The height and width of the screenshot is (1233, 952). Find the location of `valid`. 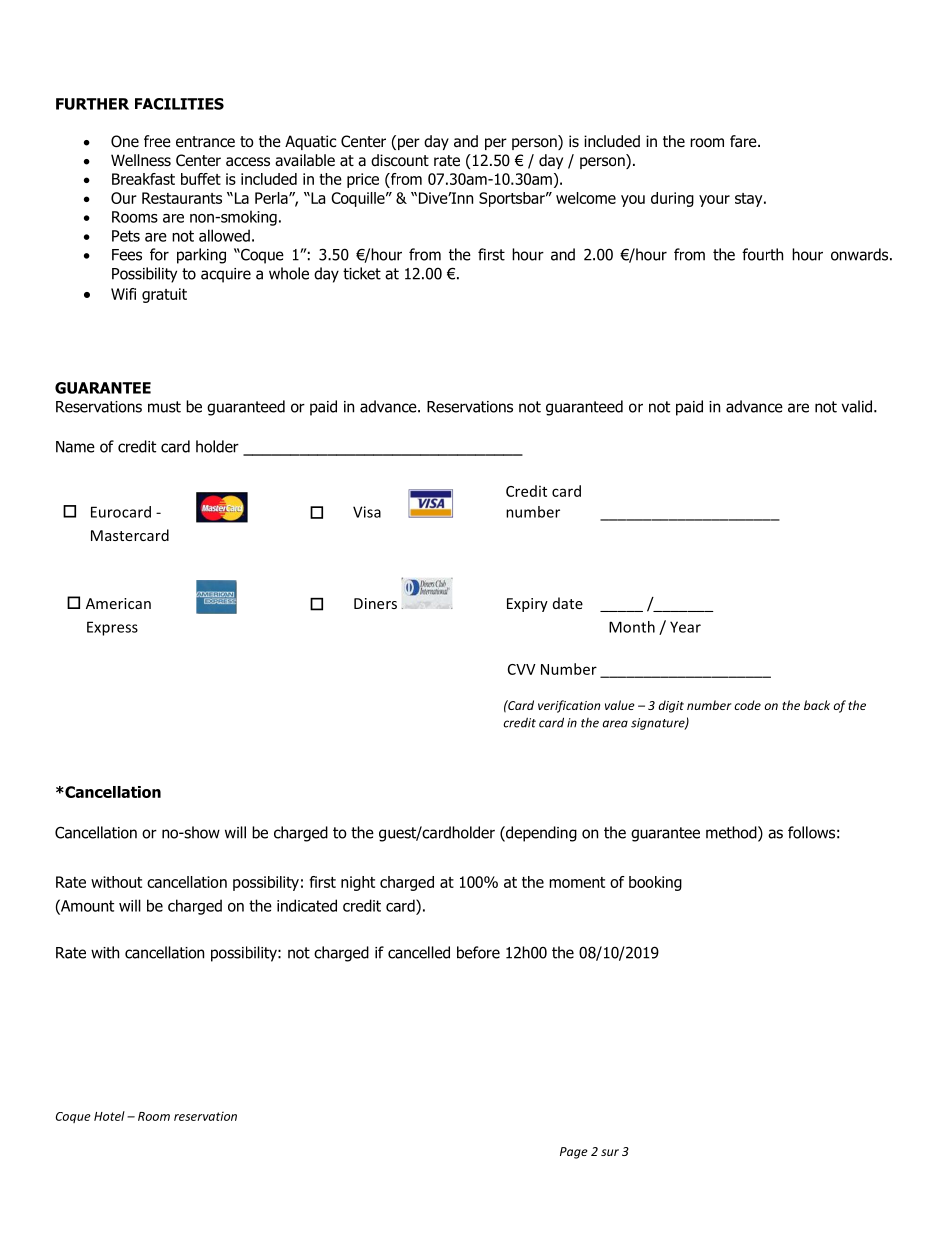

valid is located at coordinates (856, 406).
